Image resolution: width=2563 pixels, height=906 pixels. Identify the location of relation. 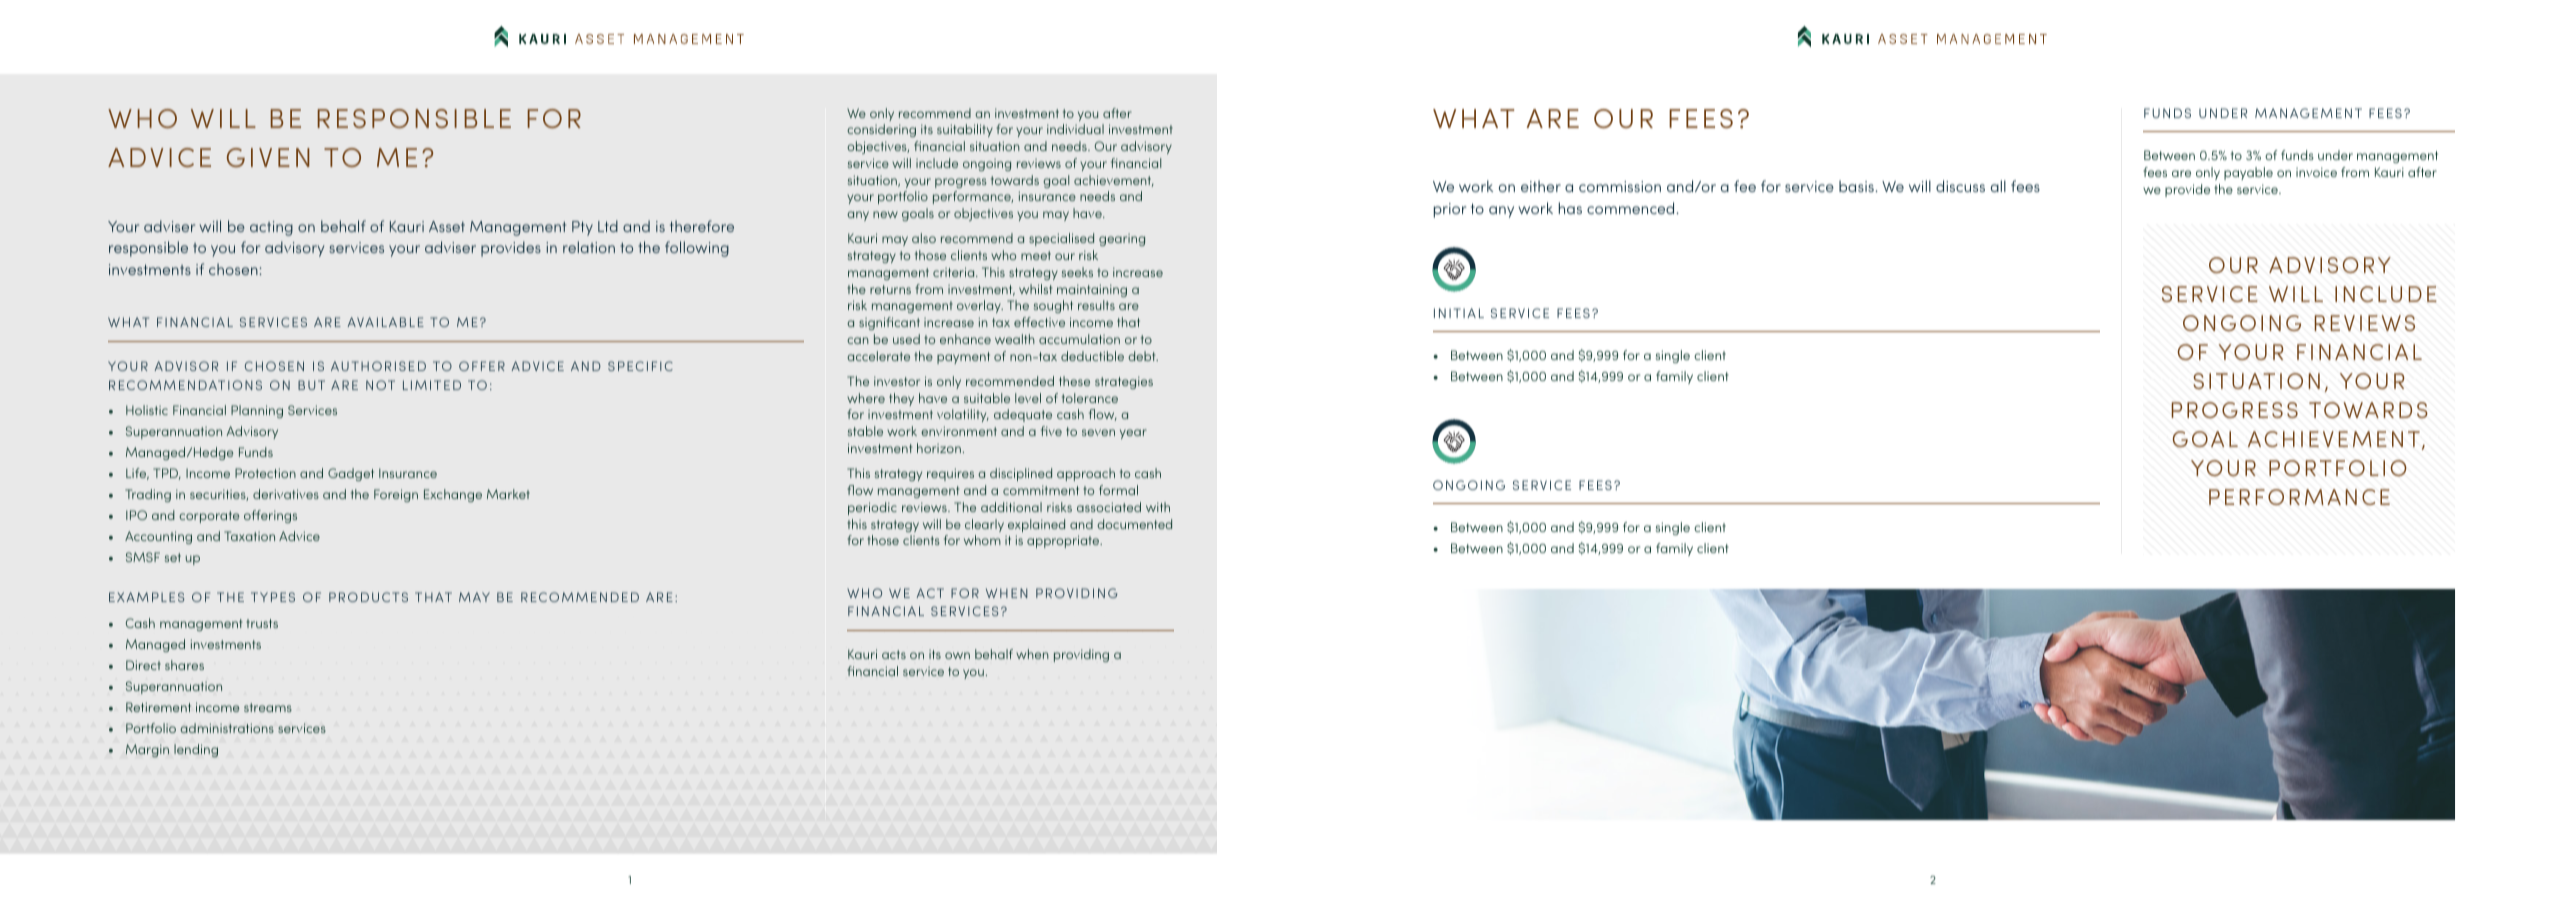
(589, 247).
